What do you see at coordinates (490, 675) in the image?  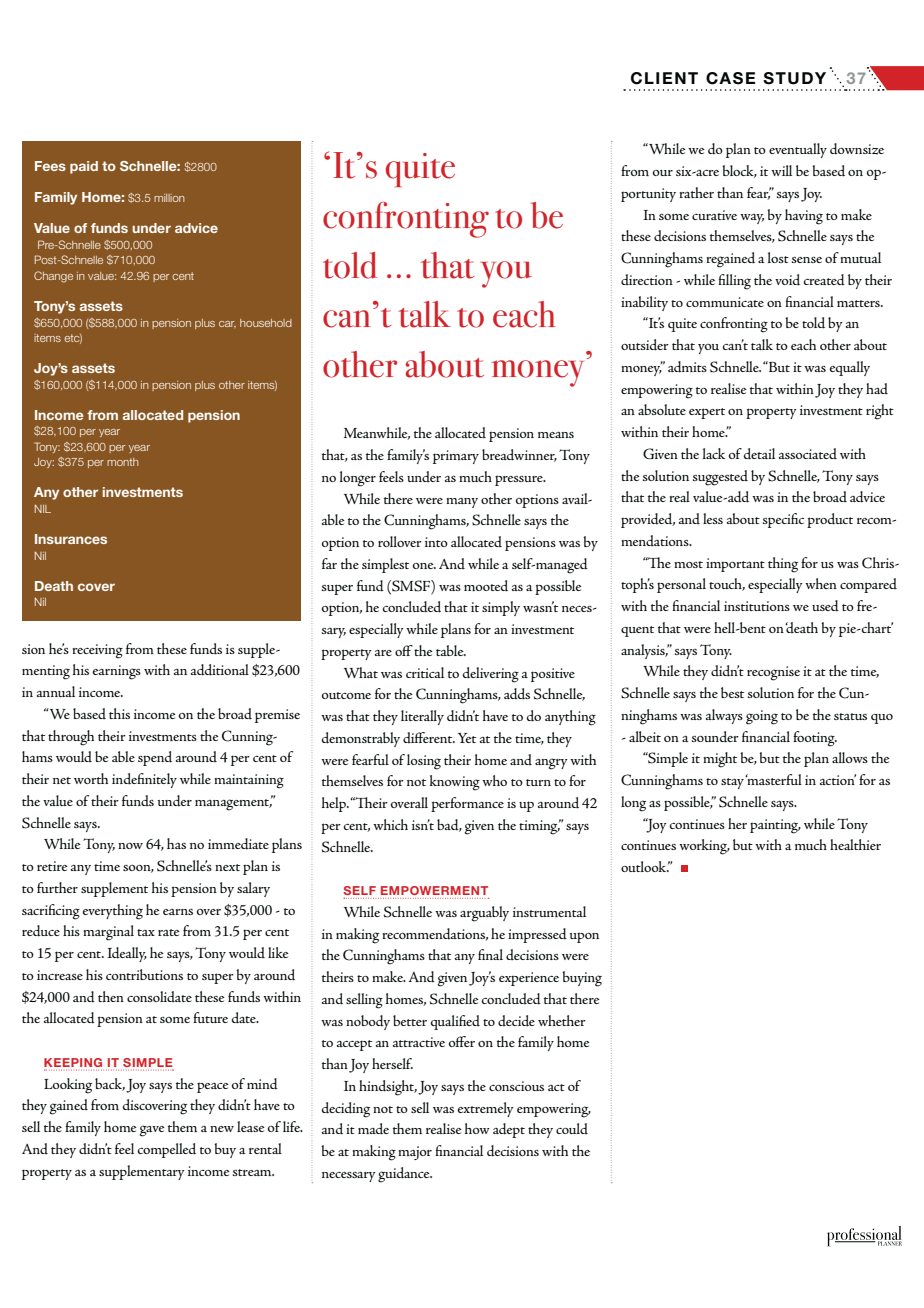 I see `delivering` at bounding box center [490, 675].
